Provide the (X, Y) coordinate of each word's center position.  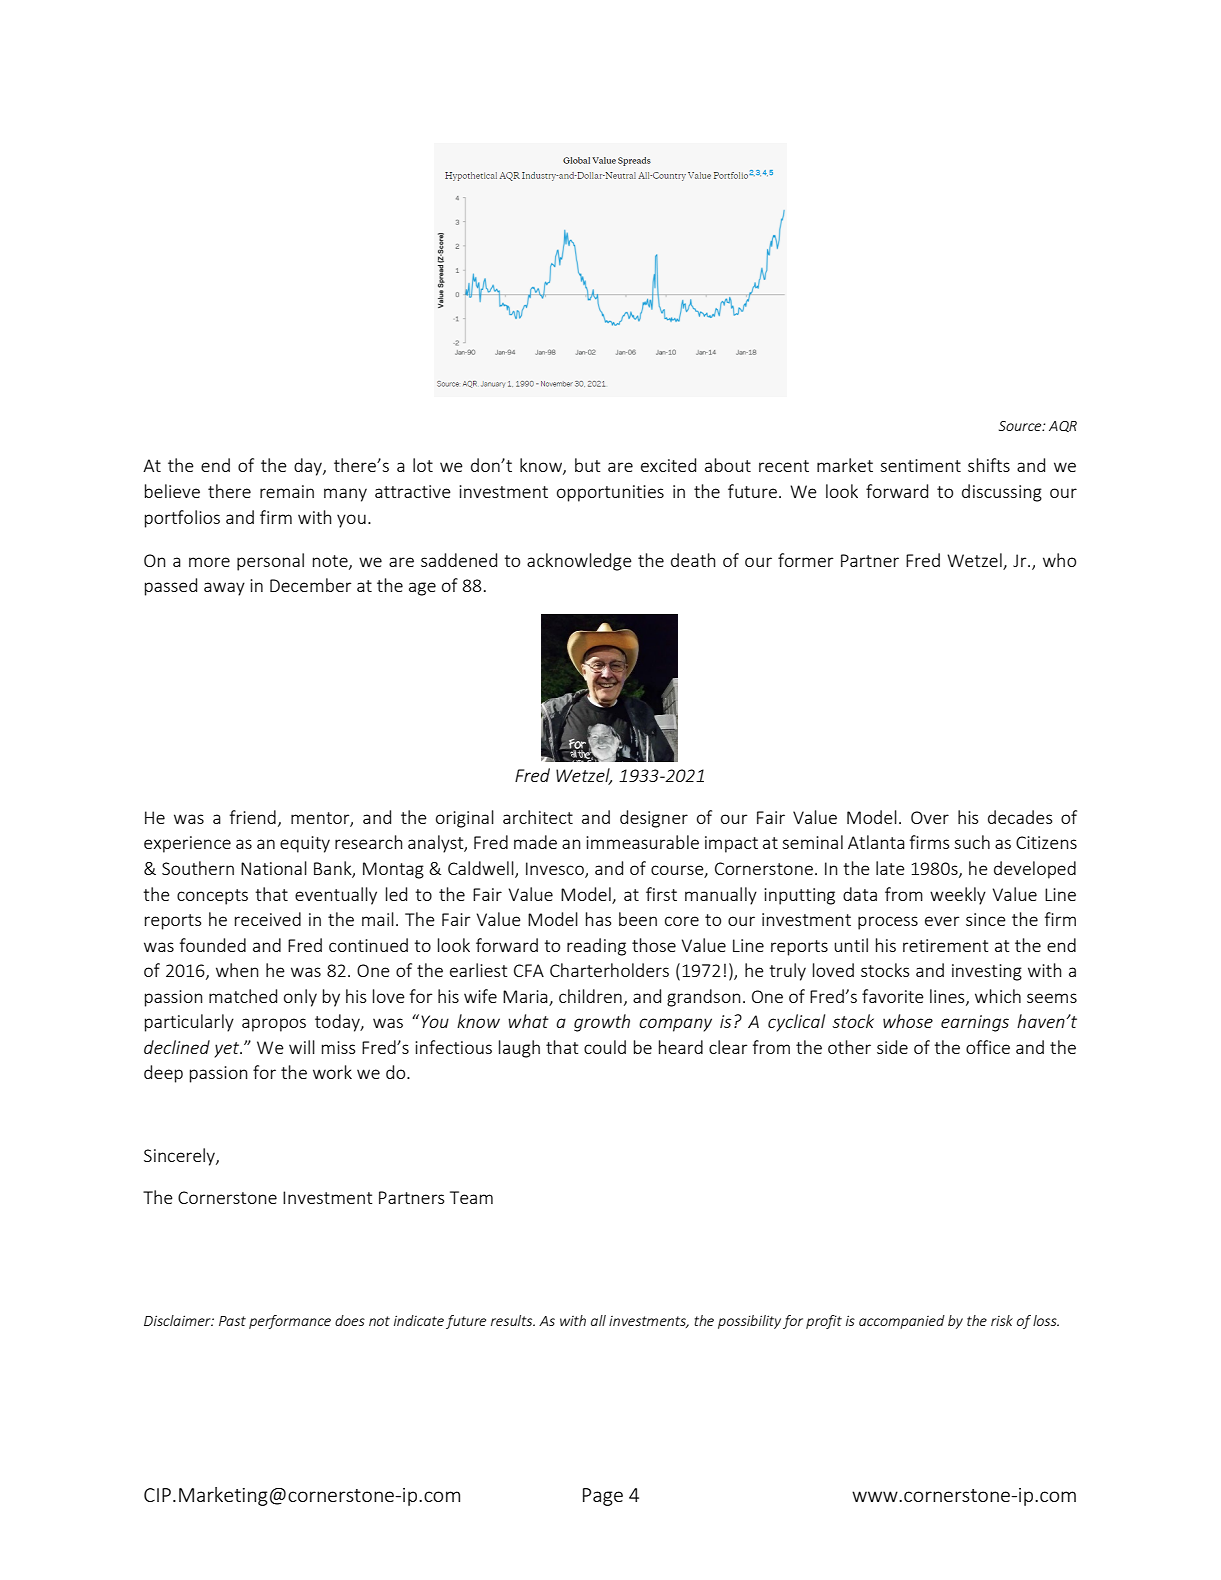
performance (290, 1322)
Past (232, 1321)
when (237, 970)
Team (471, 1197)
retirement (945, 945)
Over (930, 817)
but (587, 465)
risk (1002, 1320)
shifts (989, 465)
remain (287, 491)
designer (654, 819)
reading (596, 947)
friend (253, 817)
